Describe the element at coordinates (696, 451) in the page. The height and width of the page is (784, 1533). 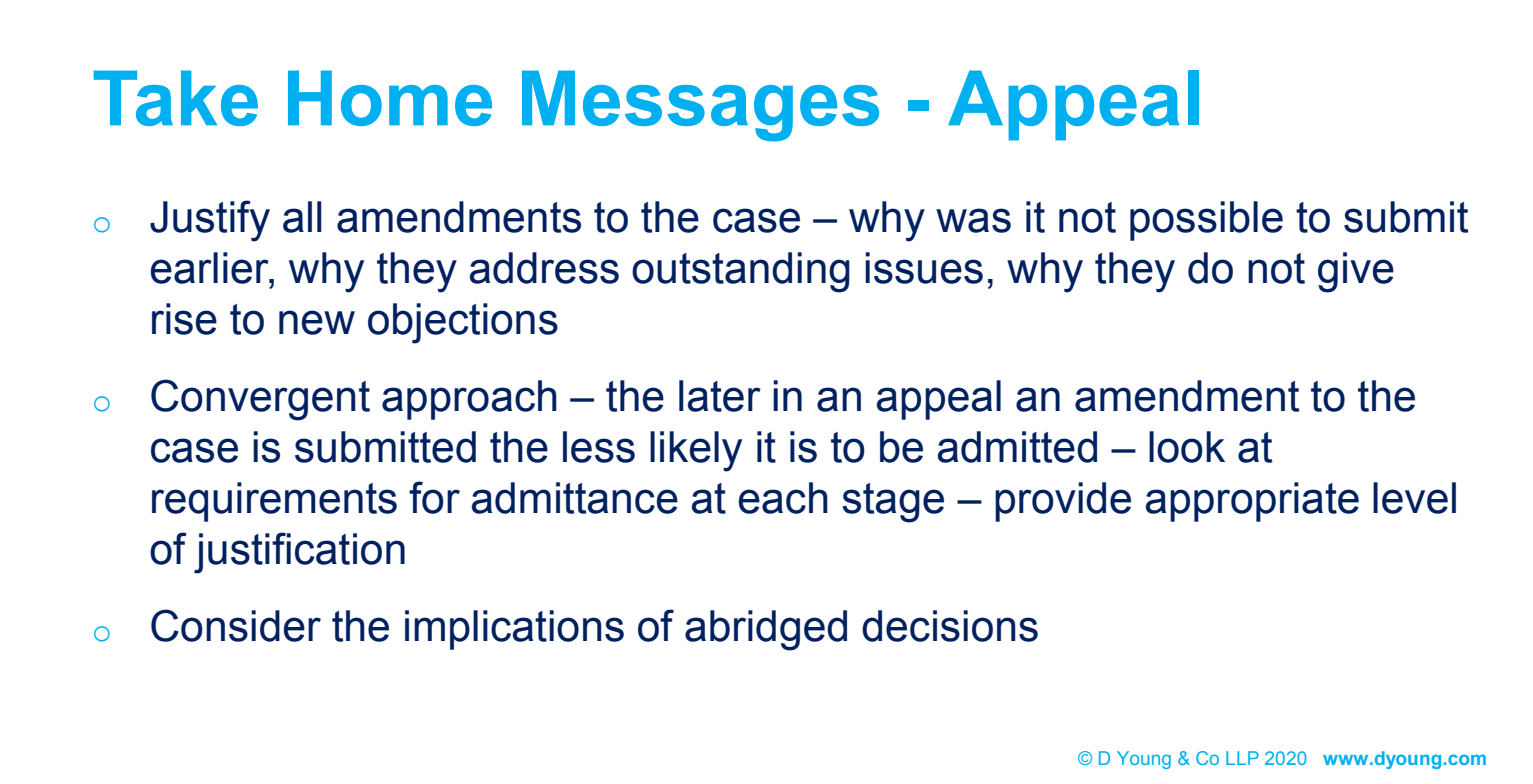
I see `likely` at that location.
